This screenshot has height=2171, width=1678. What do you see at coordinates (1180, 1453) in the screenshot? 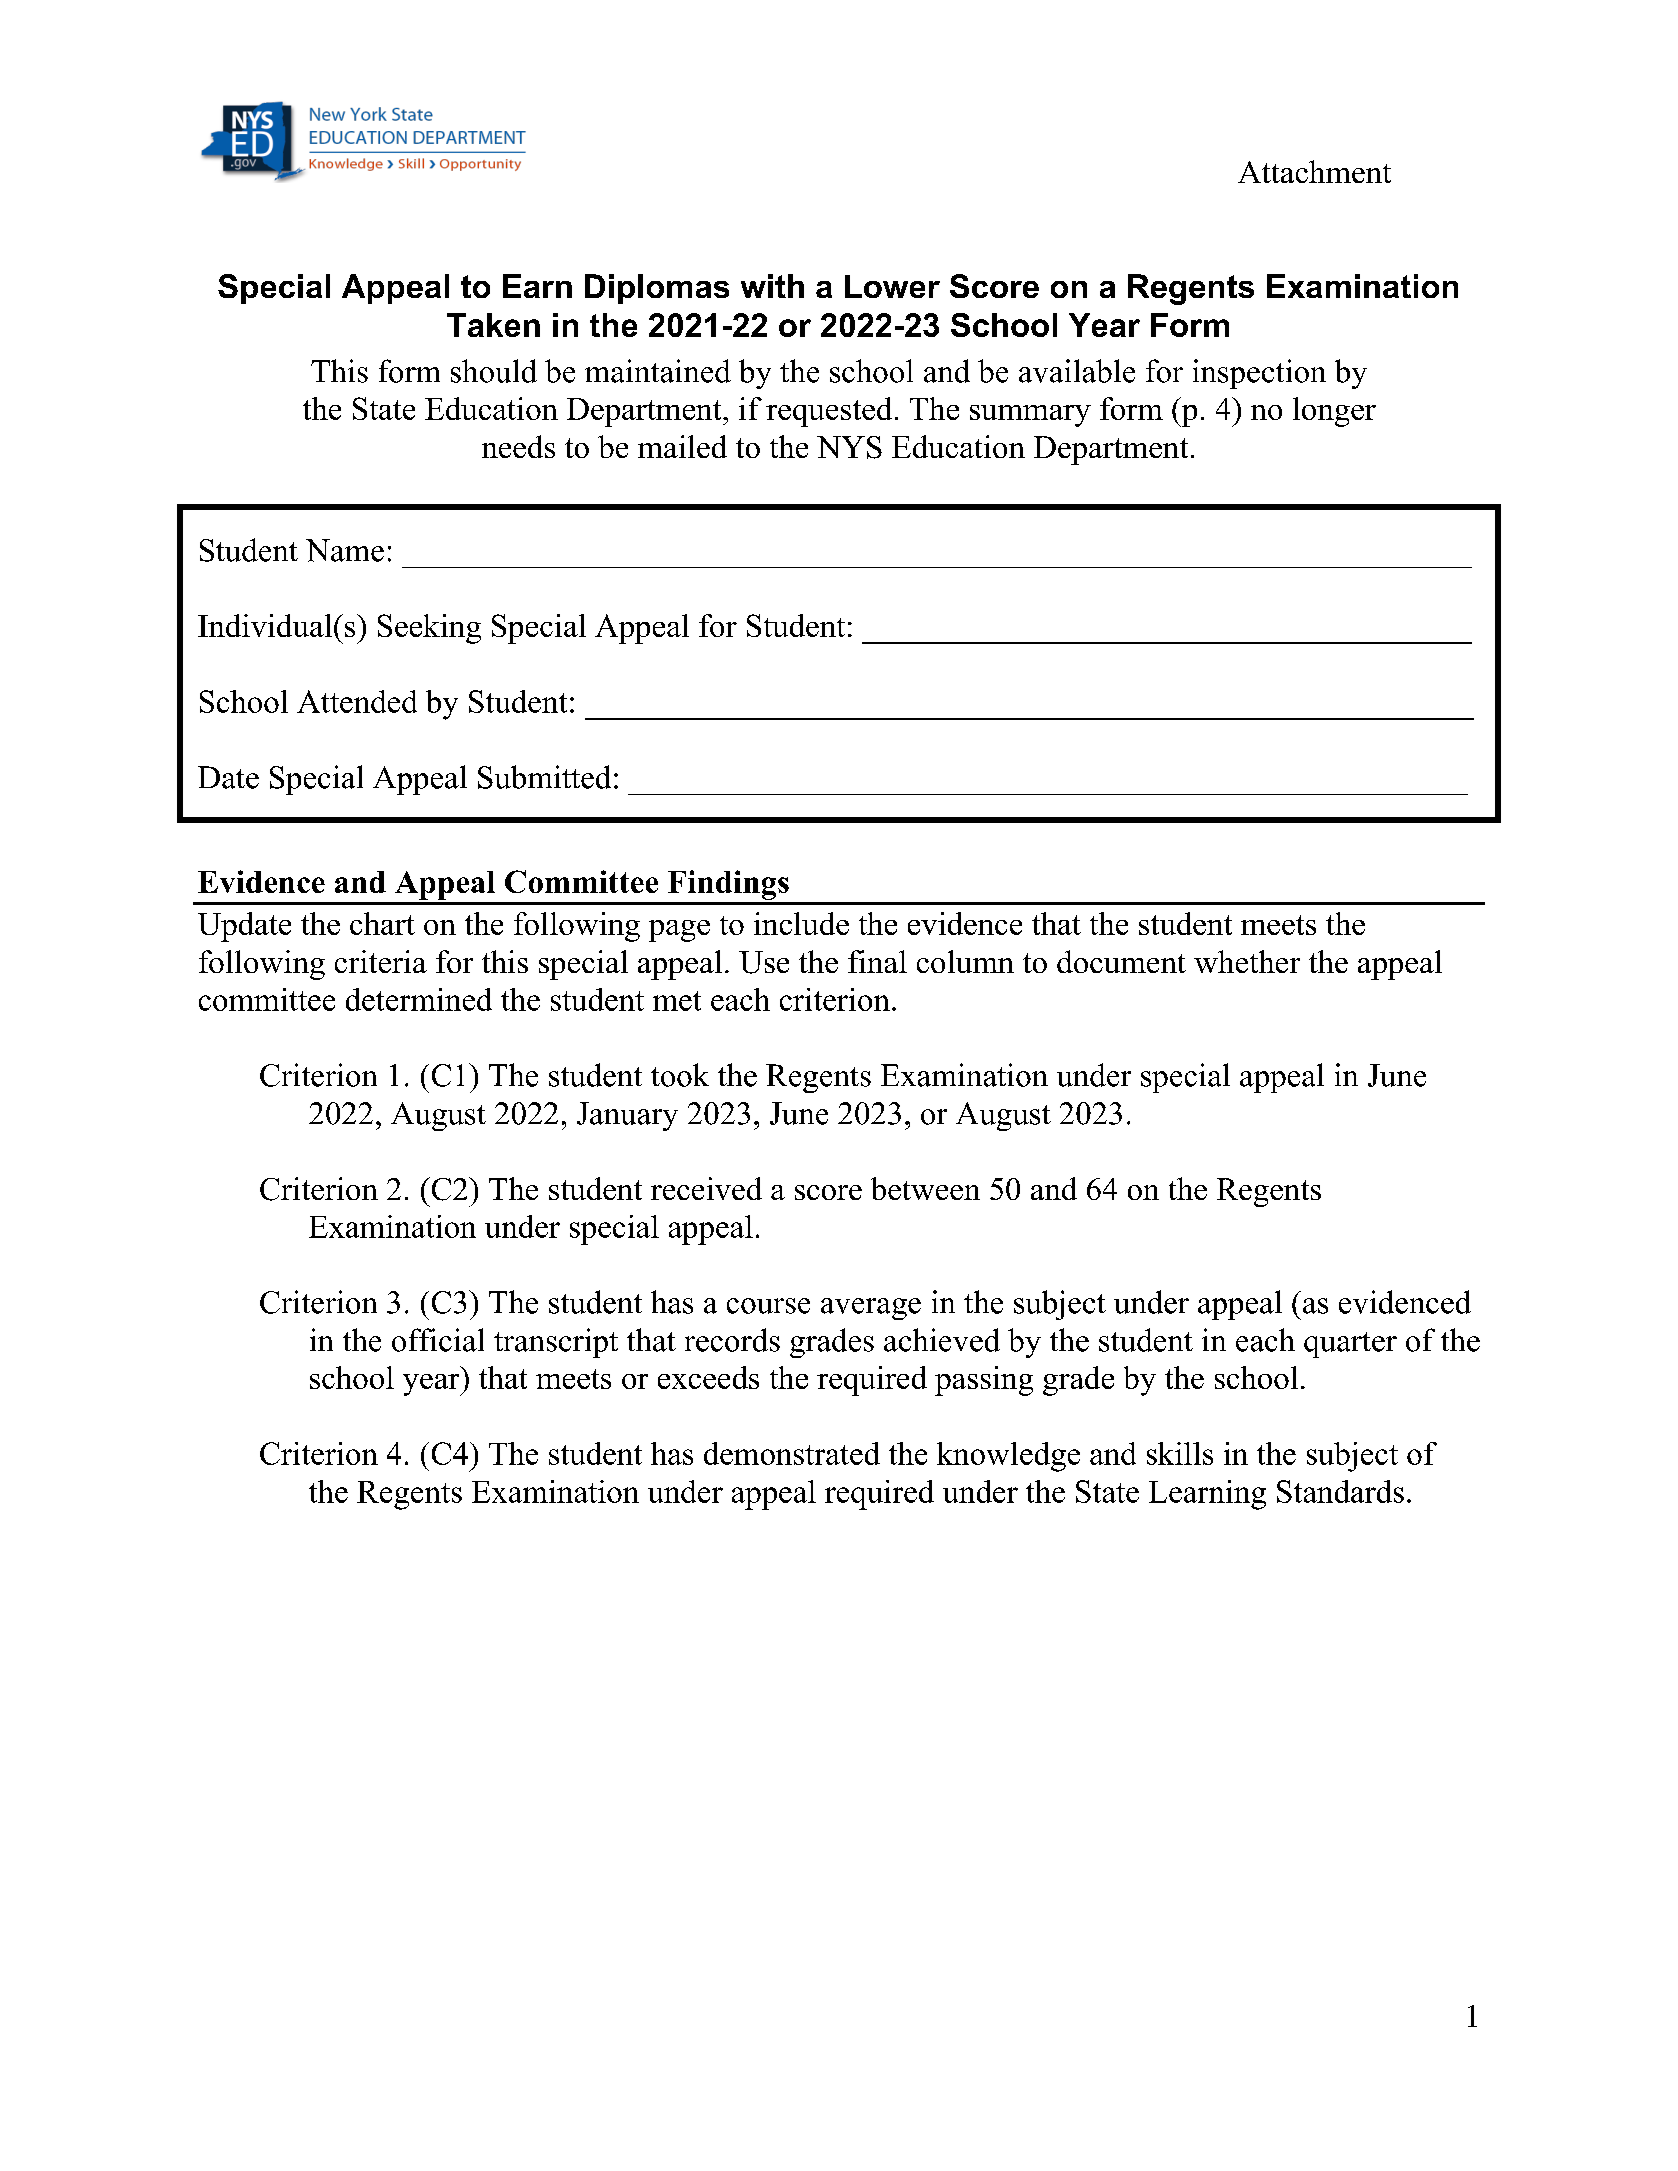
I see `skills` at bounding box center [1180, 1453].
